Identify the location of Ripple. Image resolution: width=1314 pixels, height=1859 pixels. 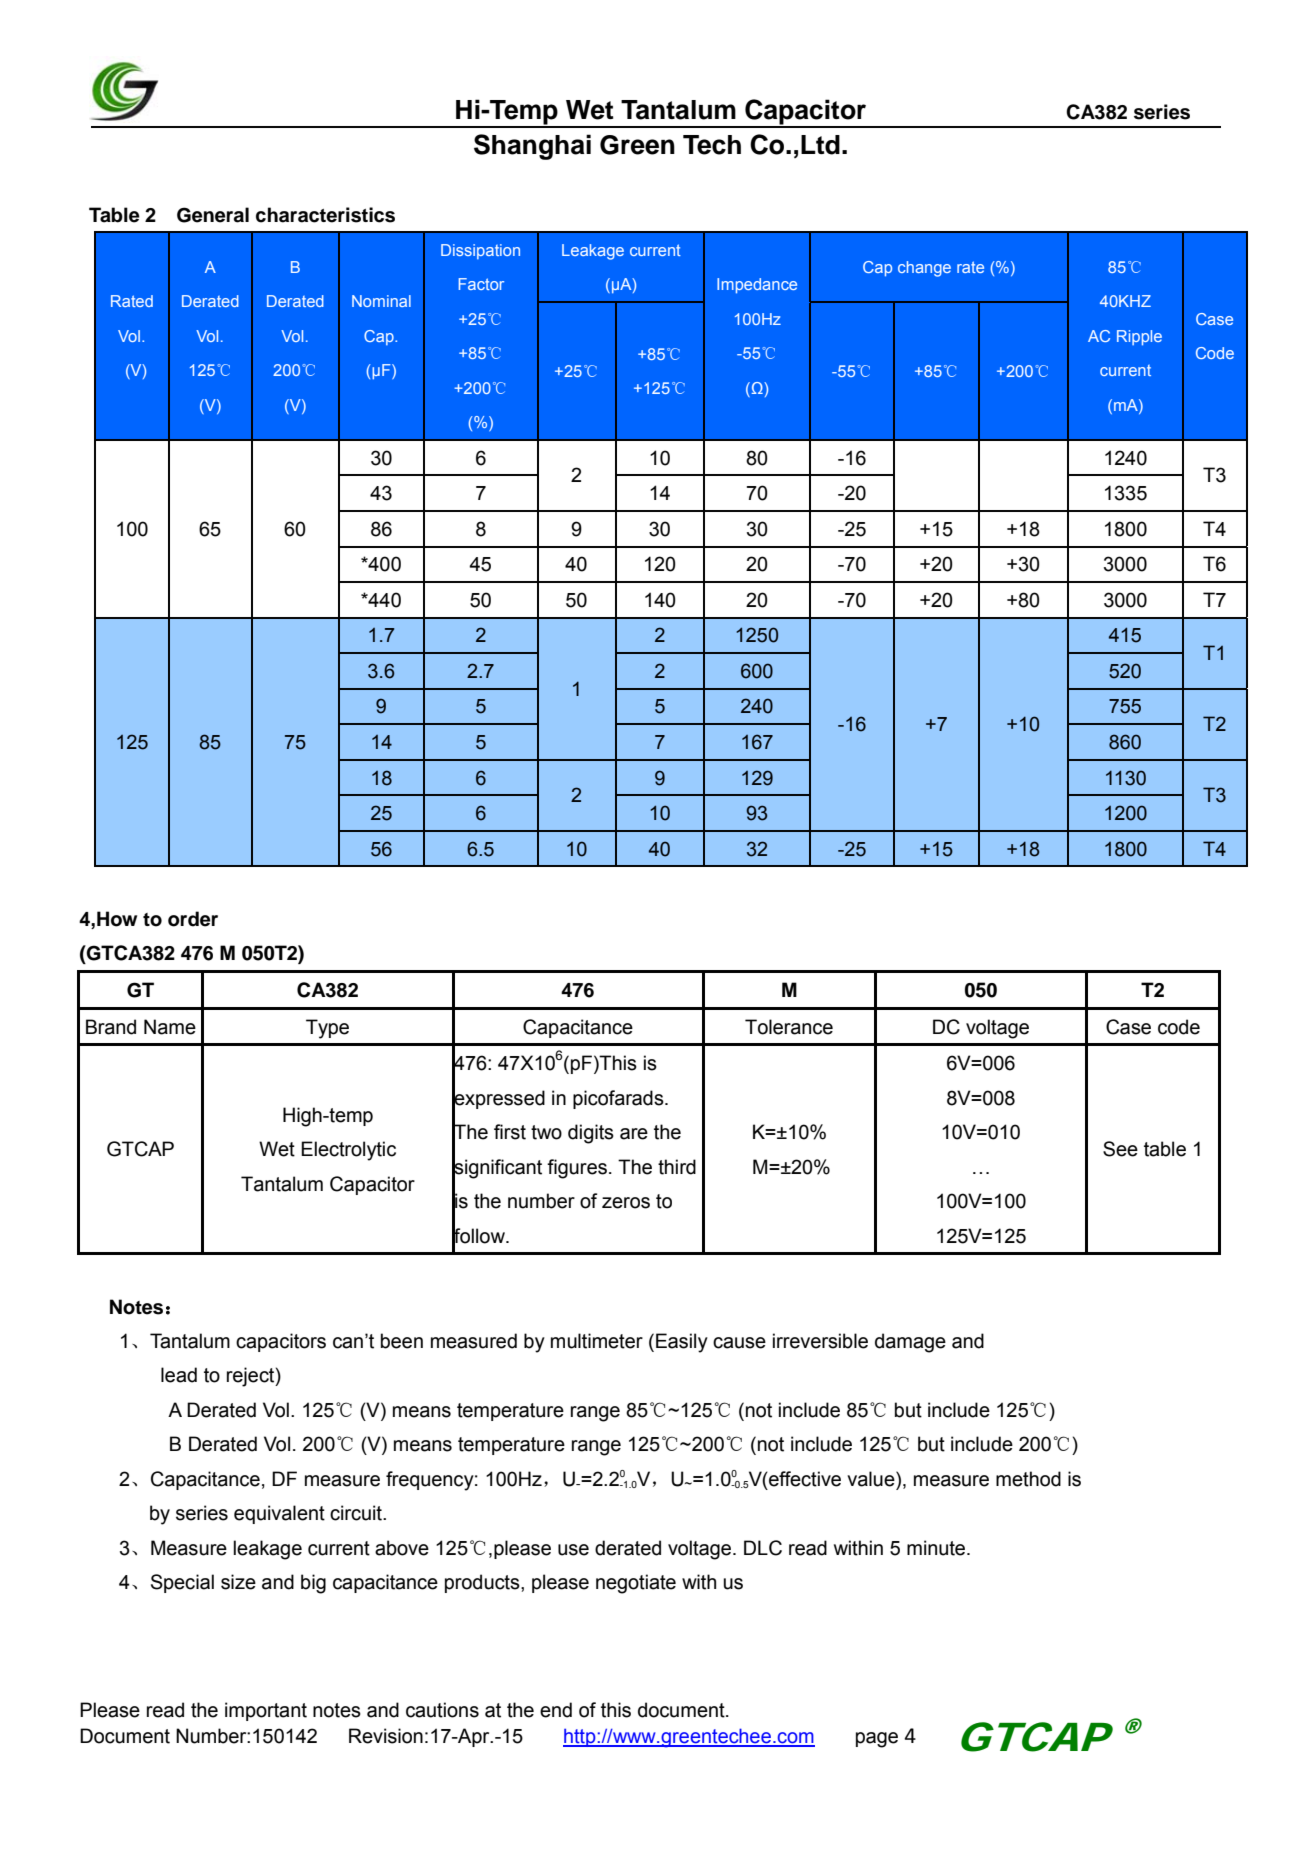
(1139, 338).
